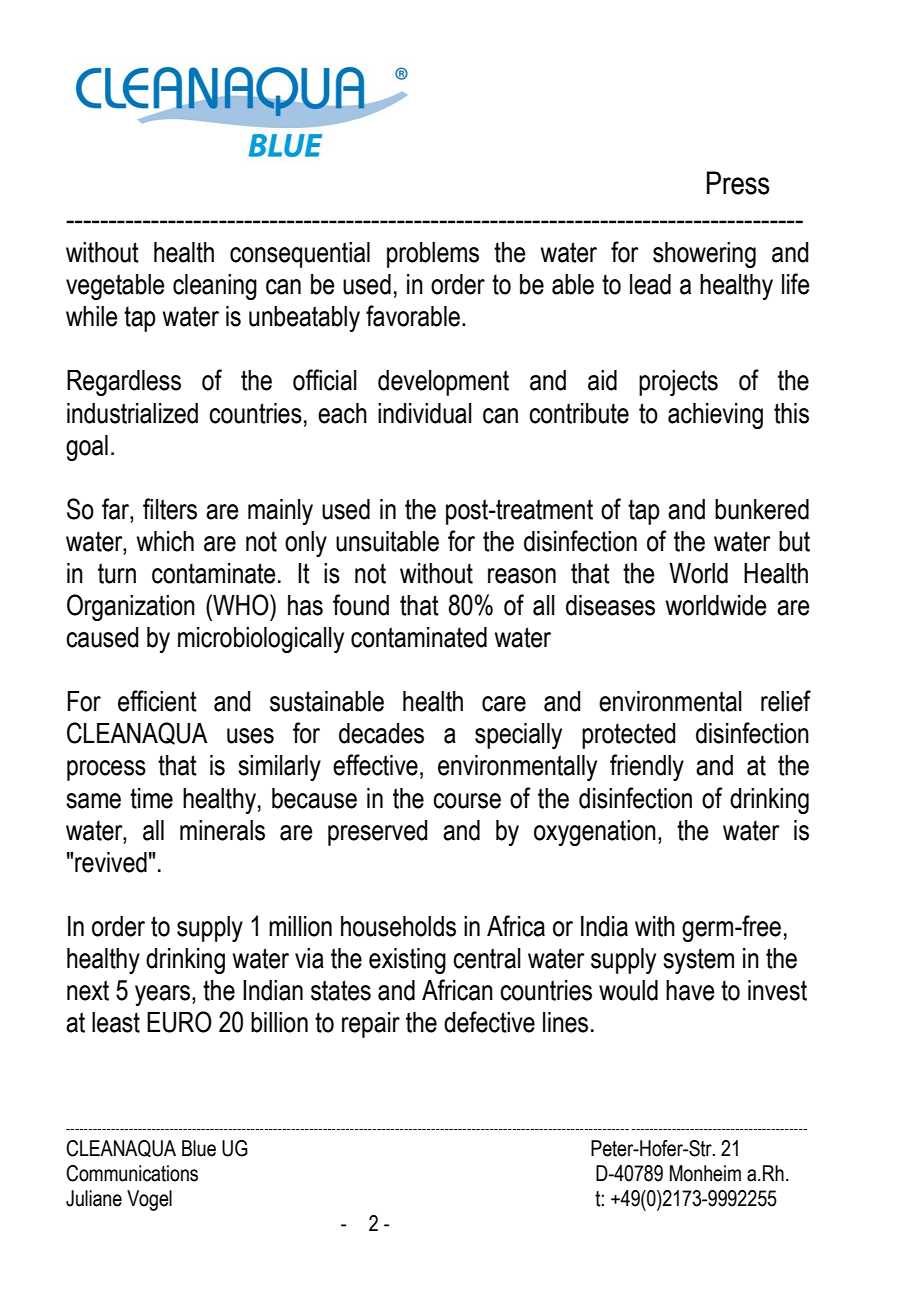  I want to click on Press, so click(738, 183).
